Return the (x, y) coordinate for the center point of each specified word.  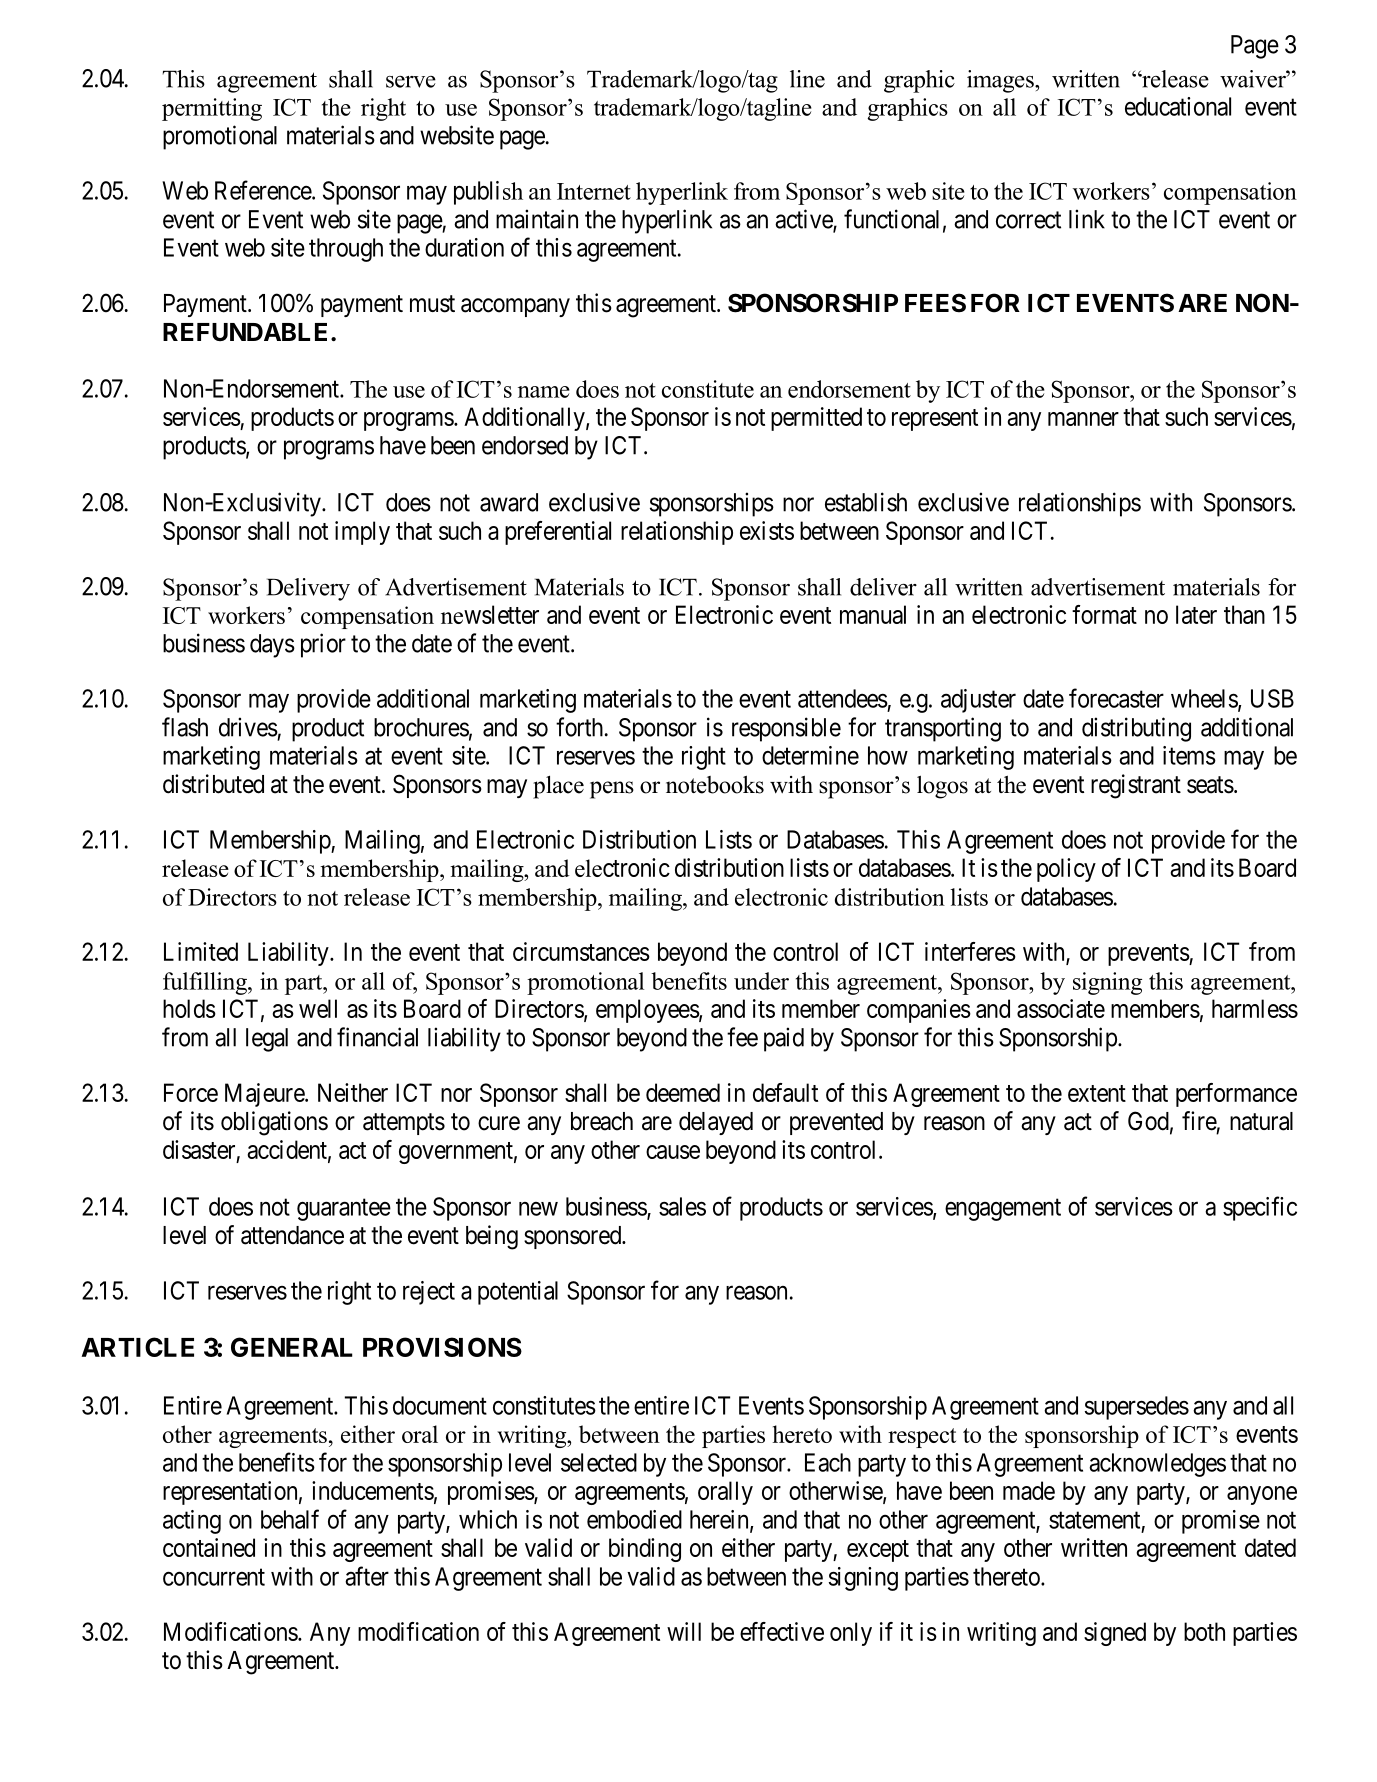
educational (1178, 106)
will (684, 1631)
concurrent (214, 1577)
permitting (212, 109)
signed (1115, 1634)
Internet (594, 191)
